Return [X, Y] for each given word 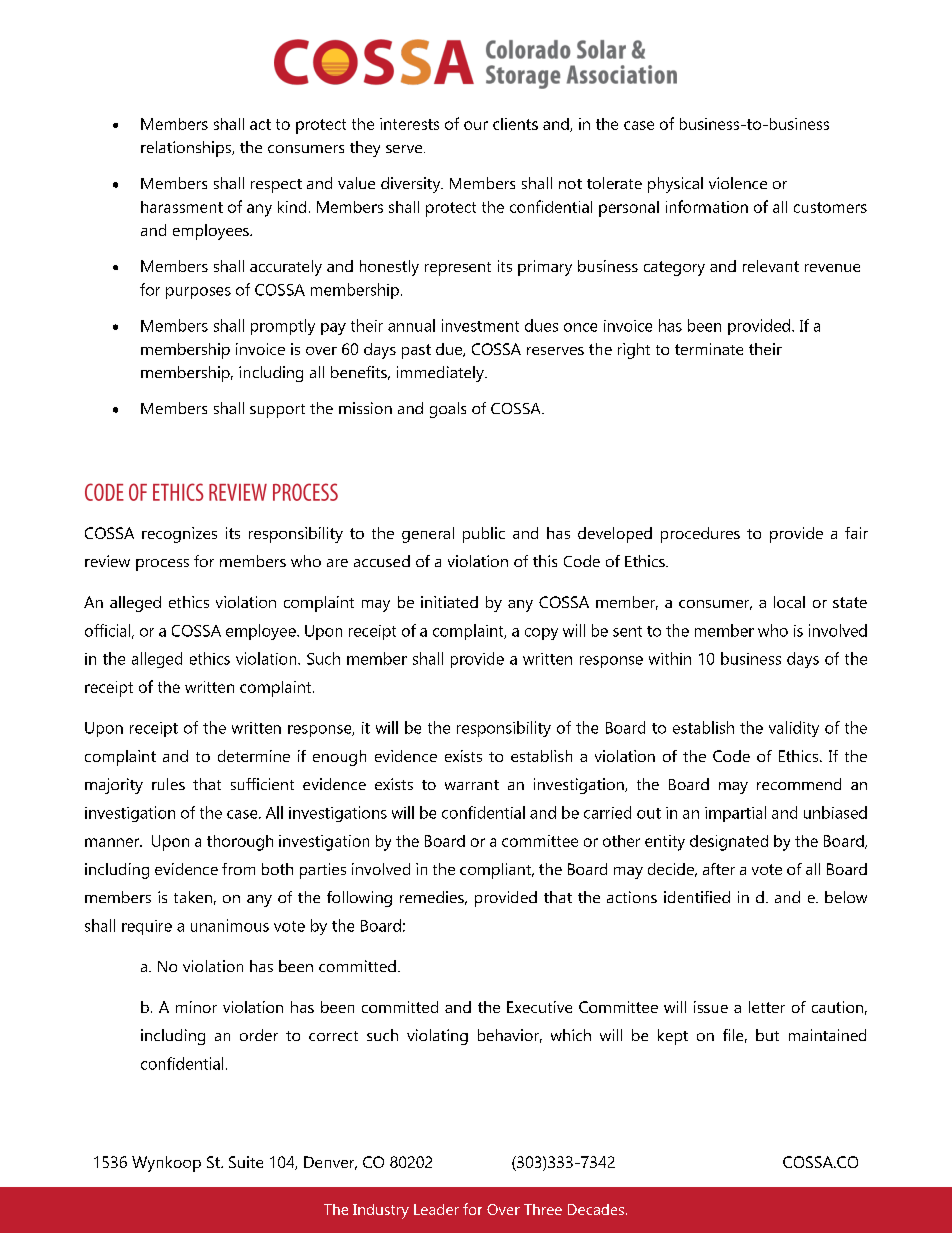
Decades [596, 1209]
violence [738, 183]
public [484, 535]
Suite [246, 1162]
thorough [240, 843]
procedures [700, 535]
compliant [497, 871]
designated [729, 843]
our [476, 125]
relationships [187, 149]
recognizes [179, 535]
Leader [436, 1209]
